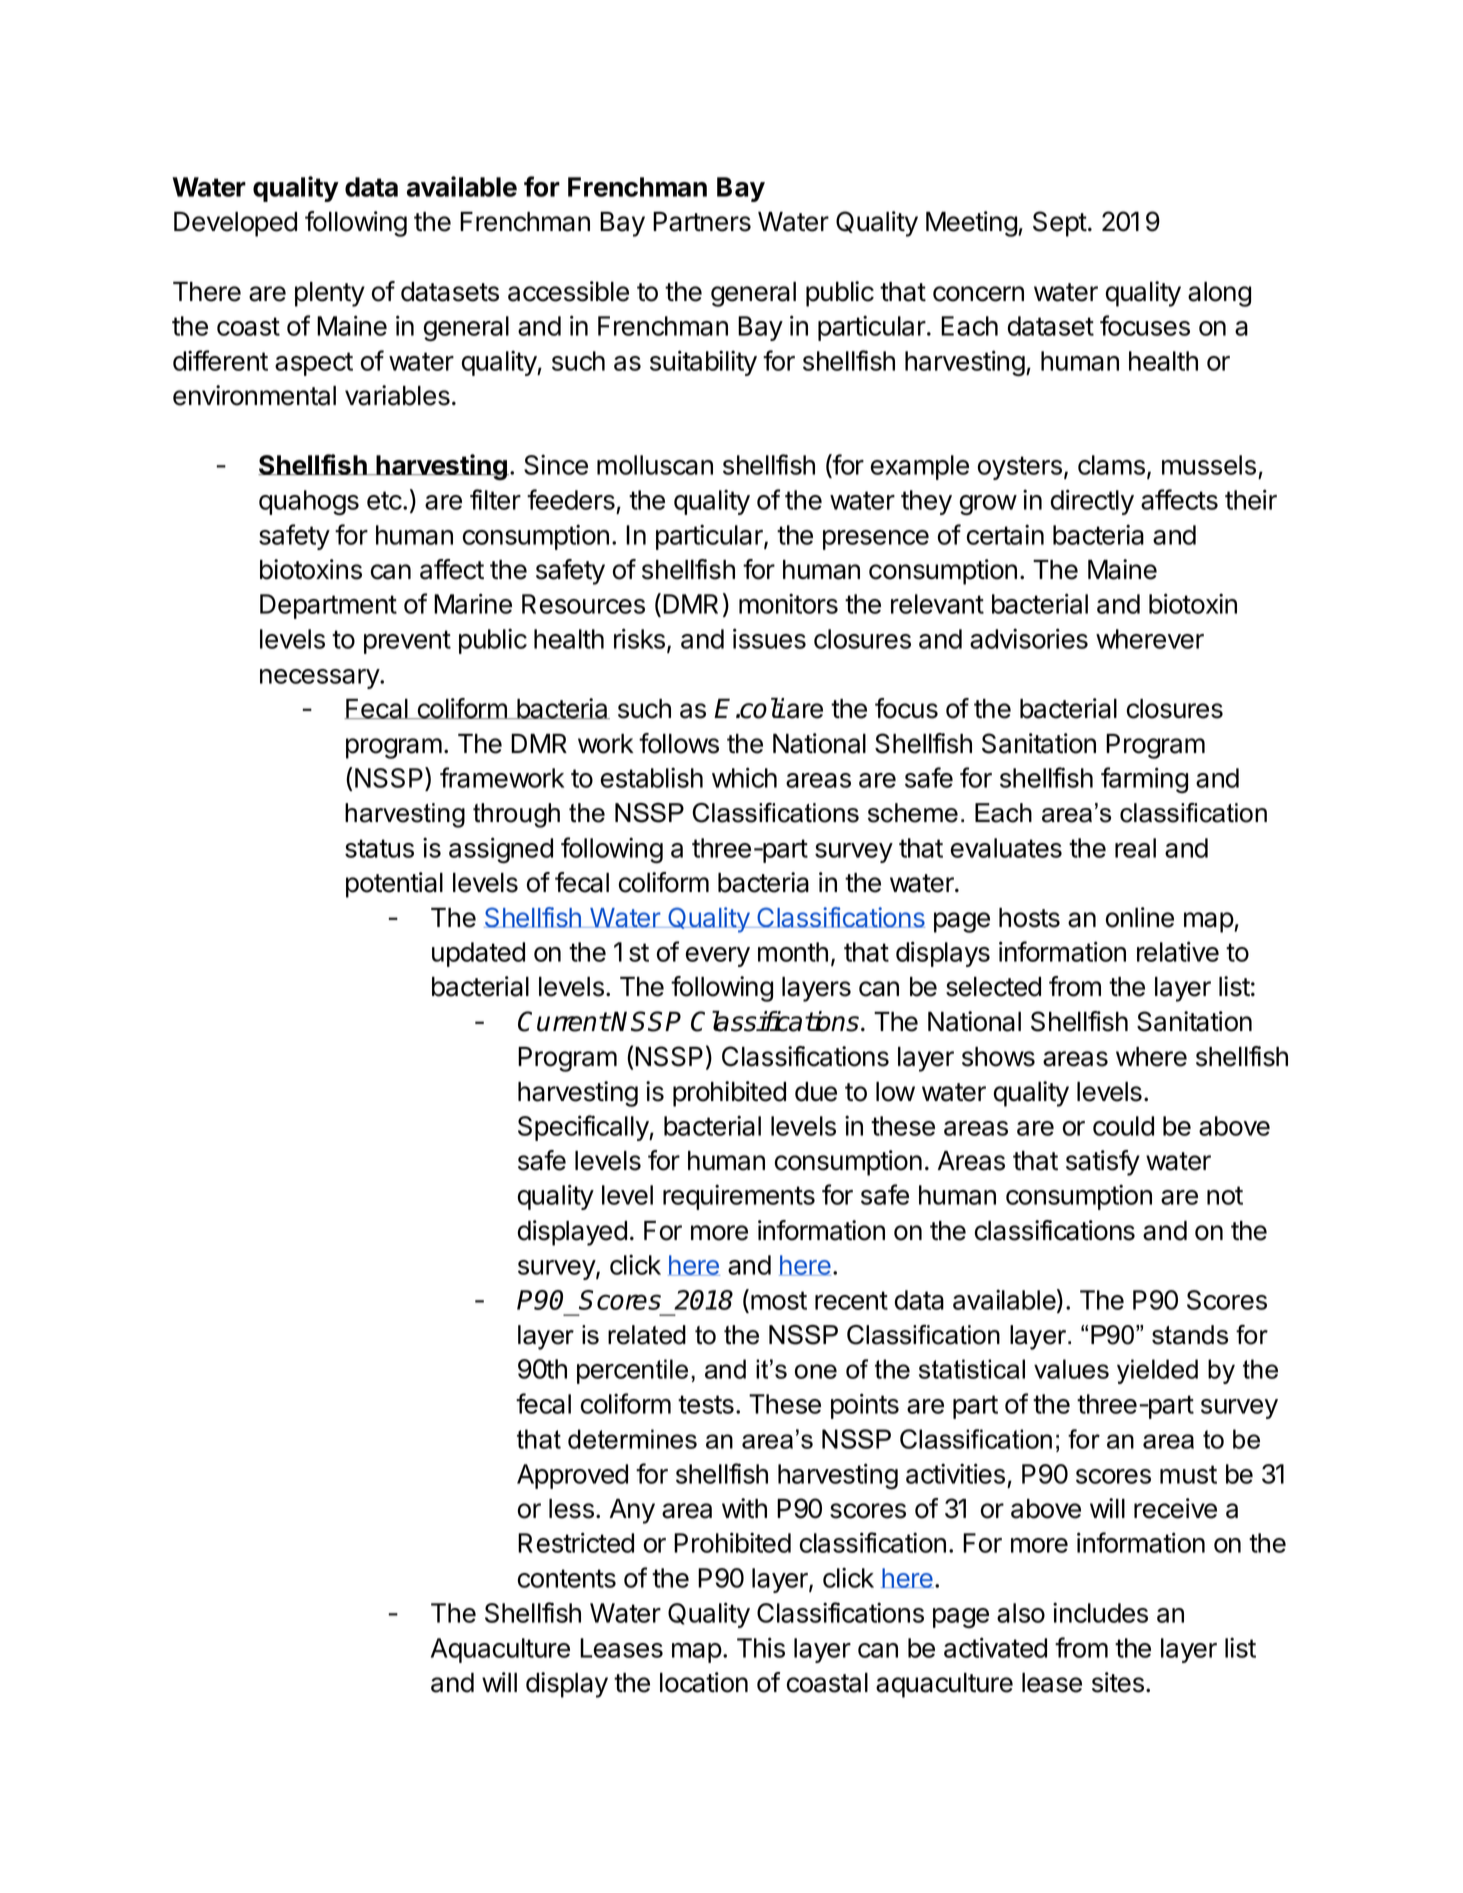 The width and height of the screenshot is (1463, 1893). Describe the element at coordinates (320, 679) in the screenshot. I see `necessary` at that location.
